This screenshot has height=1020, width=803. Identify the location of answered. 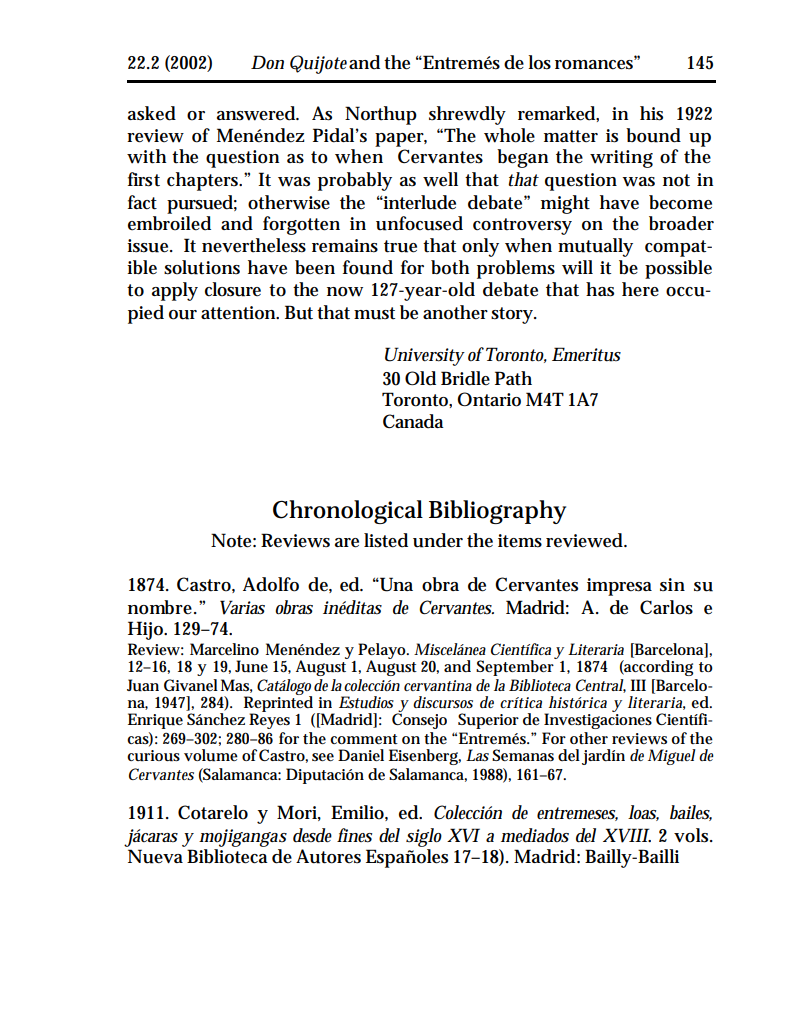
(257, 113).
